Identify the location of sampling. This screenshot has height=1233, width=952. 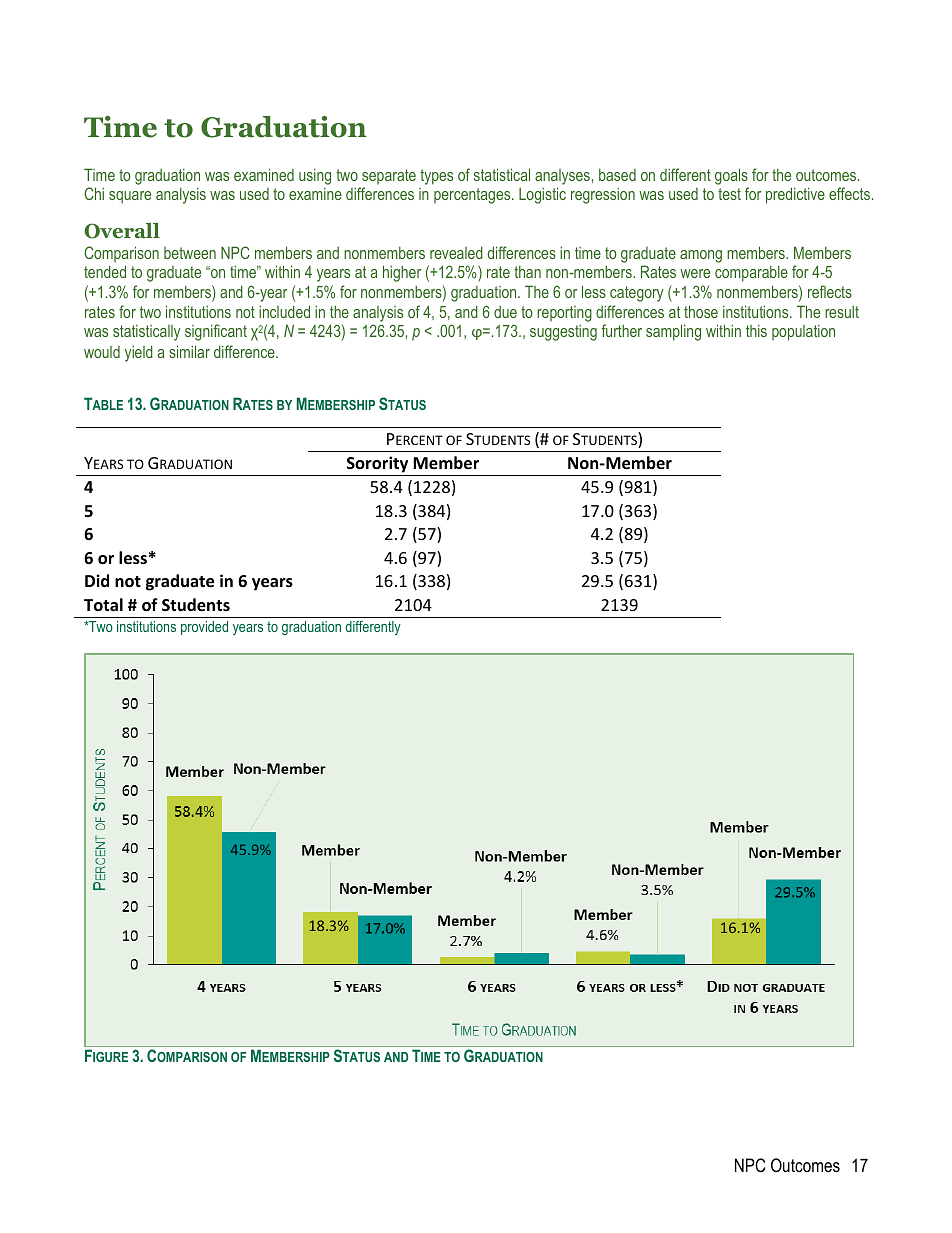
(673, 332).
